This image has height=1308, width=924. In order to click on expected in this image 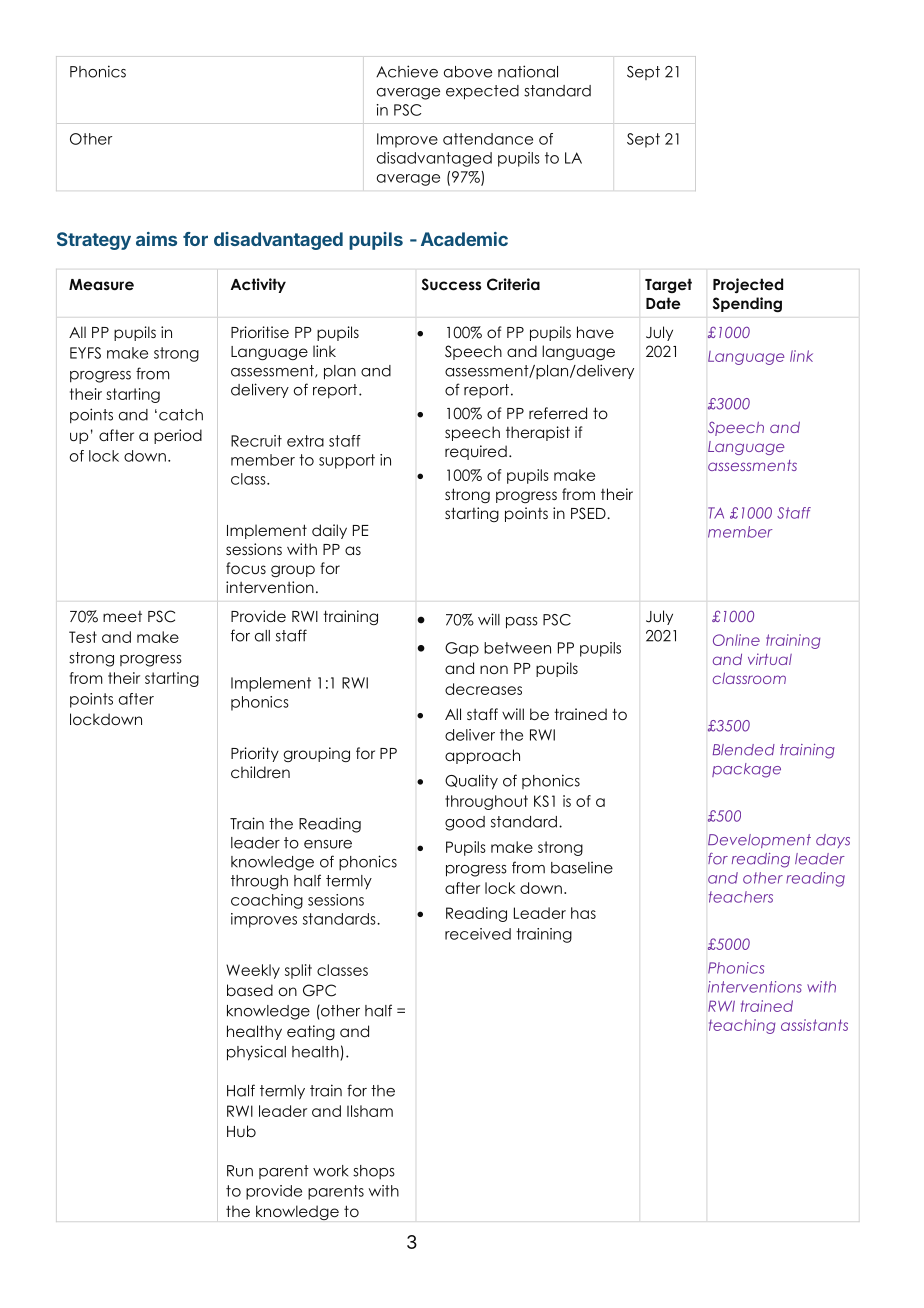, I will do `click(482, 92)`.
